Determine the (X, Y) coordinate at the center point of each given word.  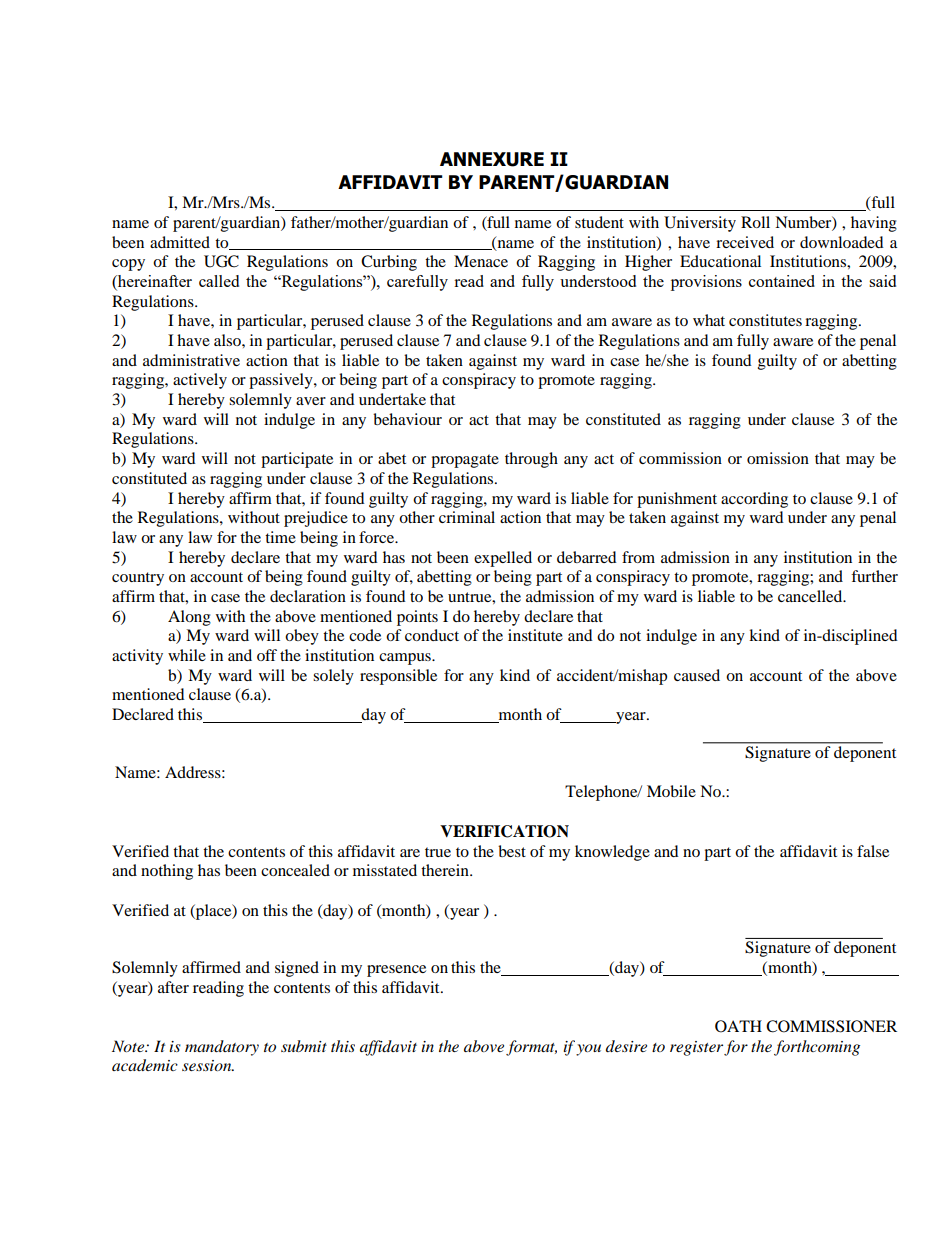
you (588, 1050)
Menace (481, 261)
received (745, 242)
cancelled (811, 596)
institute (535, 635)
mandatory (222, 1048)
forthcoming (817, 1048)
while (187, 655)
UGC (221, 261)
